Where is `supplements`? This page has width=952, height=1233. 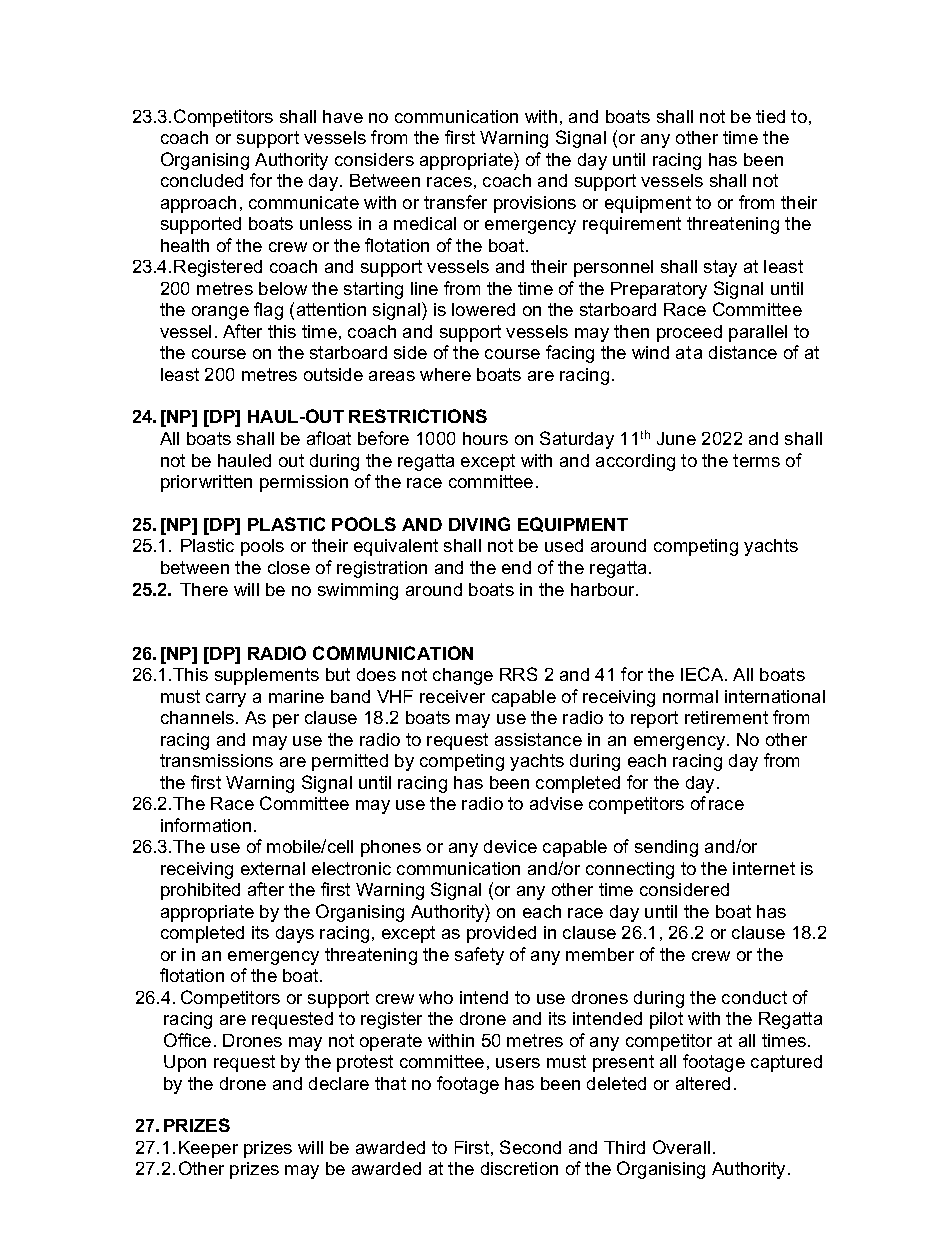 supplements is located at coordinates (267, 676).
